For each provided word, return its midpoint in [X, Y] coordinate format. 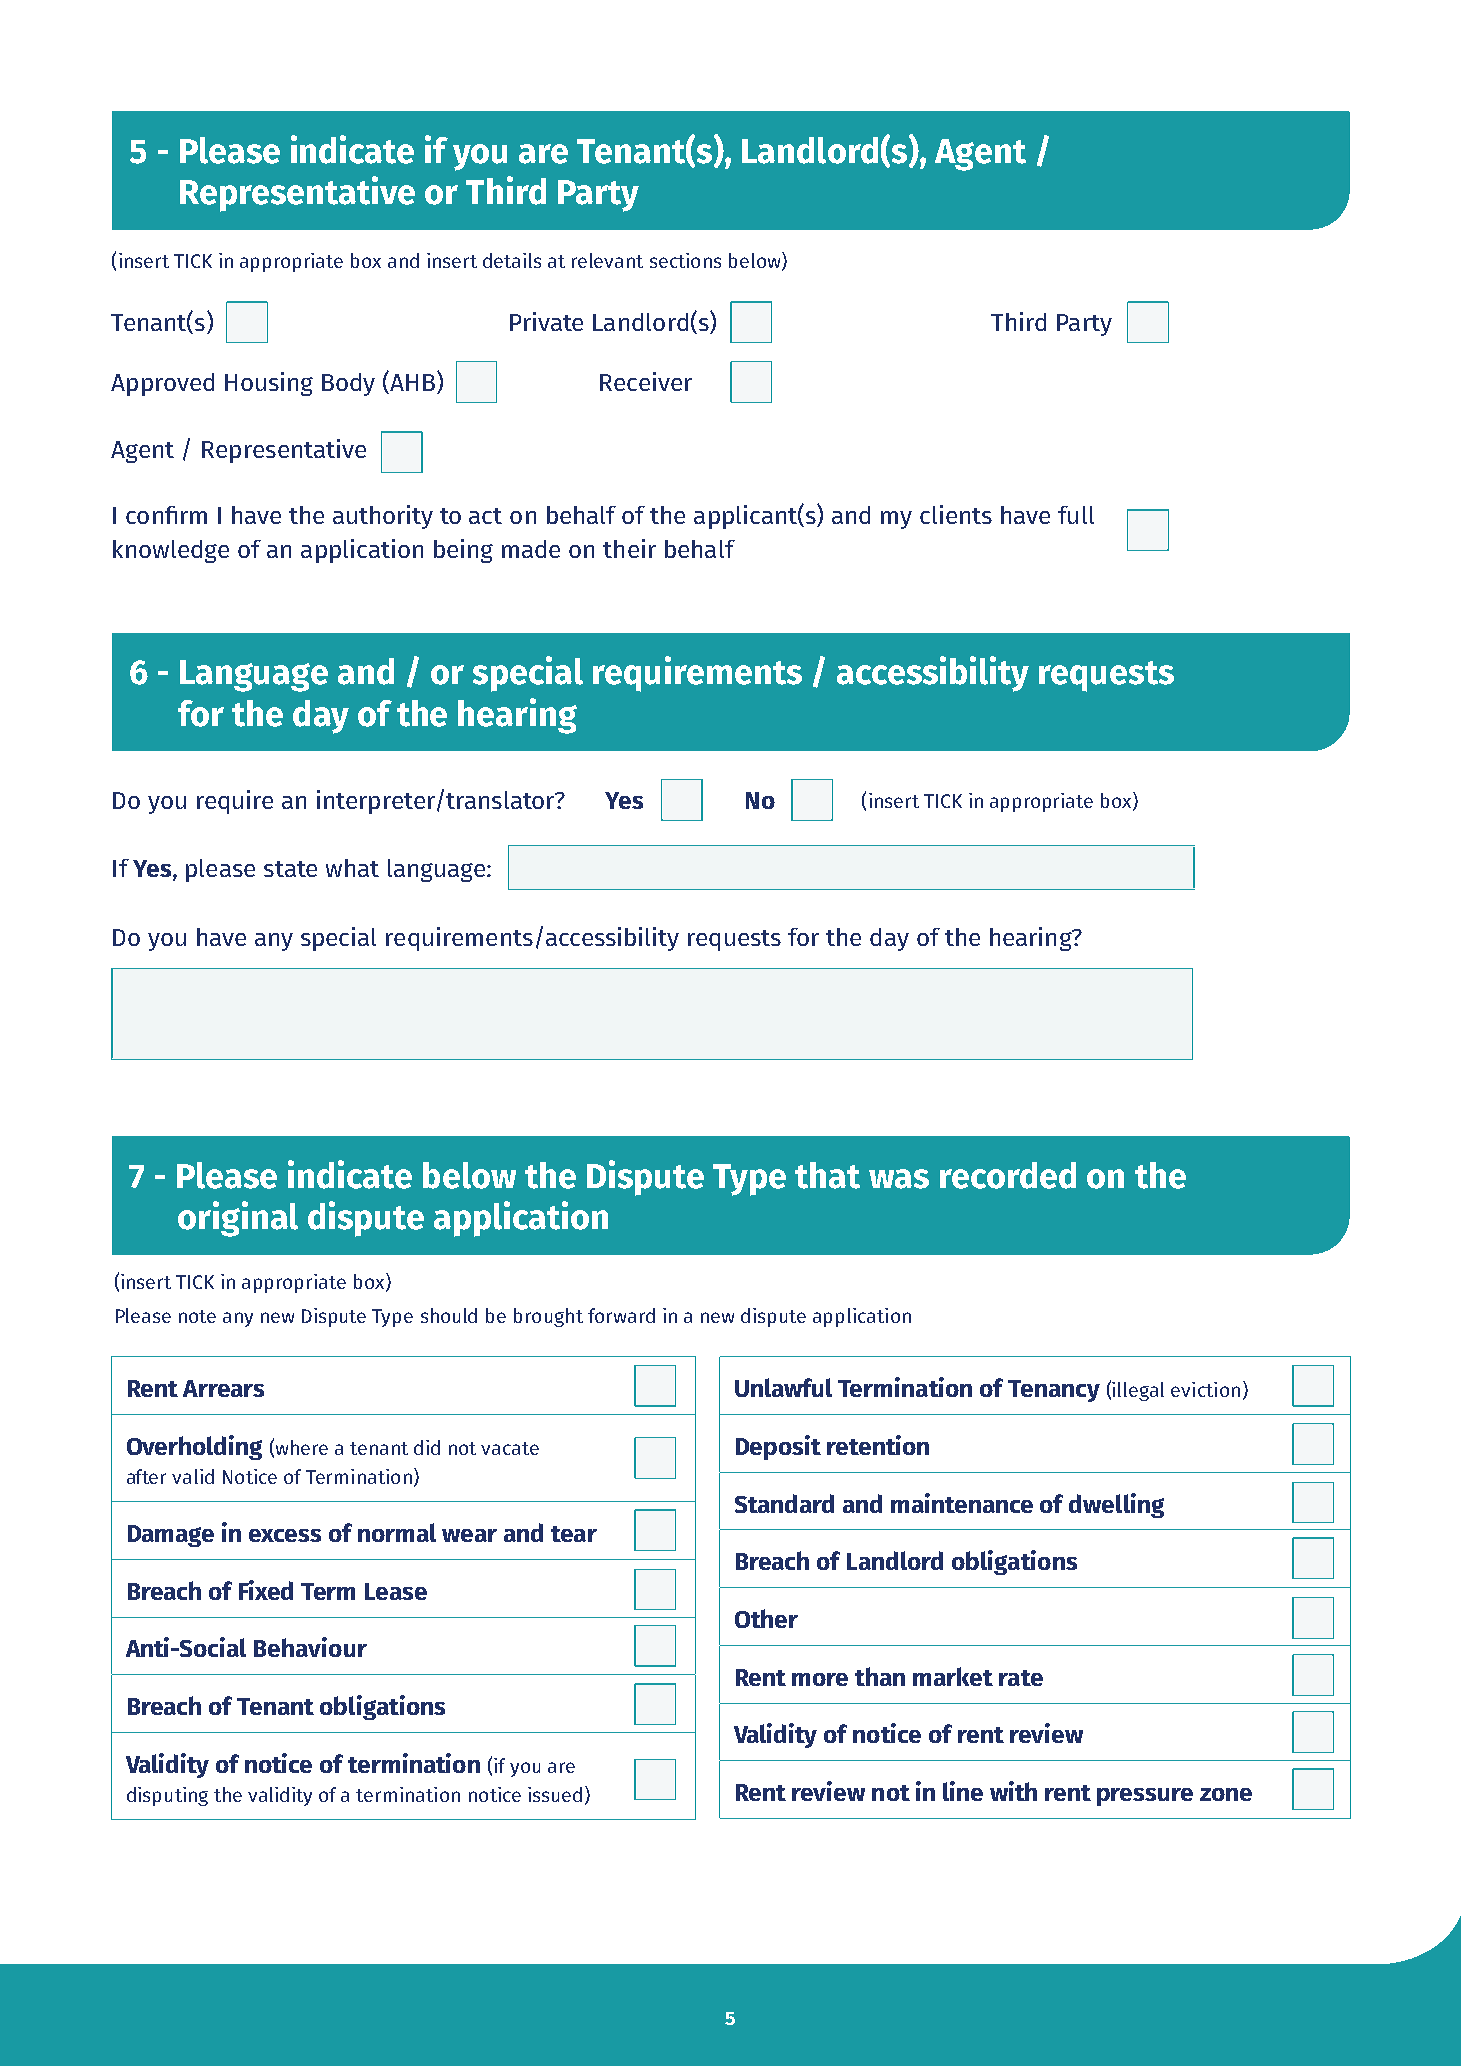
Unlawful [783, 1387]
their [629, 548]
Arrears [223, 1388]
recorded [1008, 1175]
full [1076, 515]
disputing [167, 1796]
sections [685, 260]
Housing [269, 384]
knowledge [171, 551]
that [827, 1175]
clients [956, 514]
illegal [1138, 1391]
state [290, 869]
